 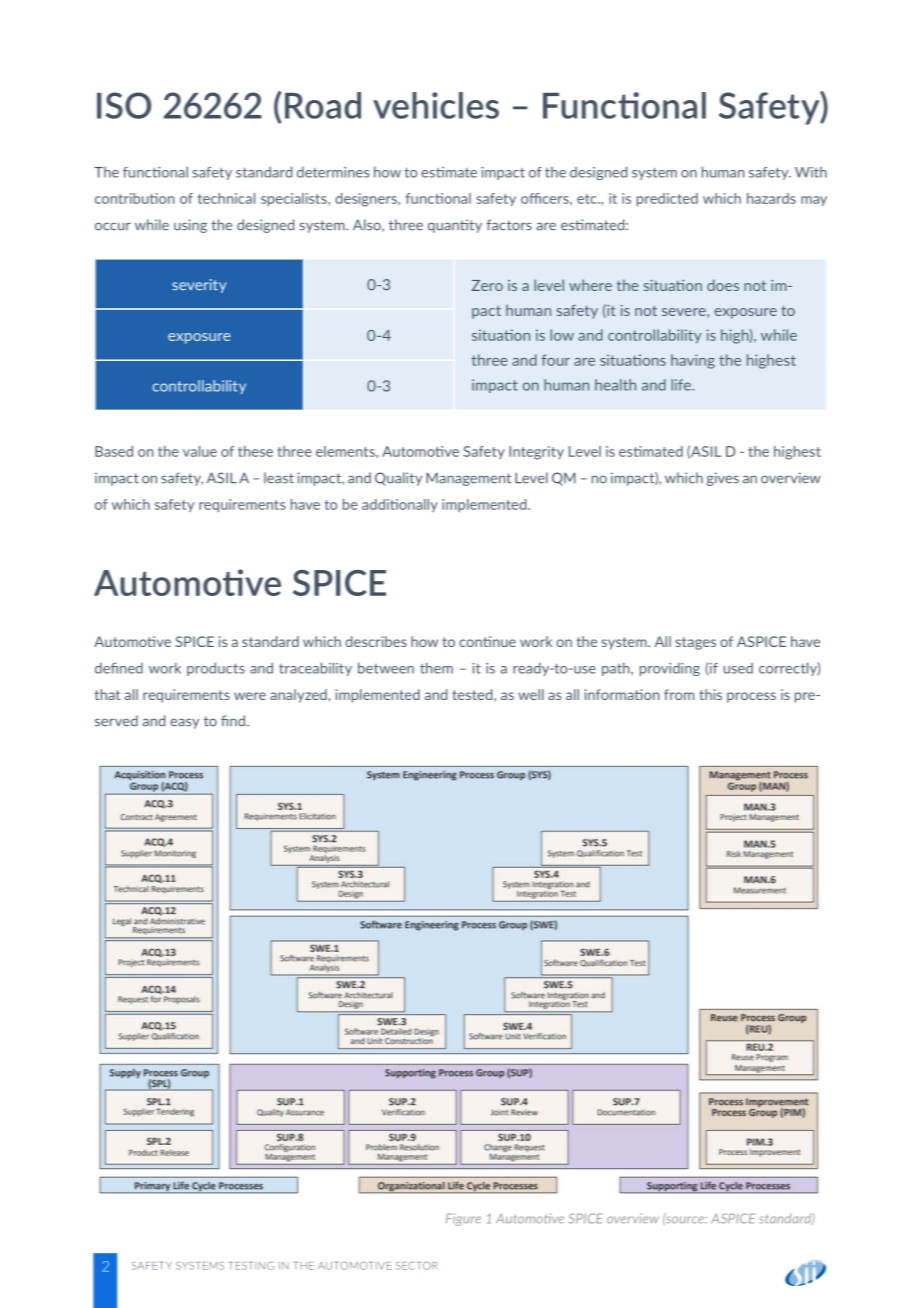 I want to click on value, so click(x=200, y=451).
